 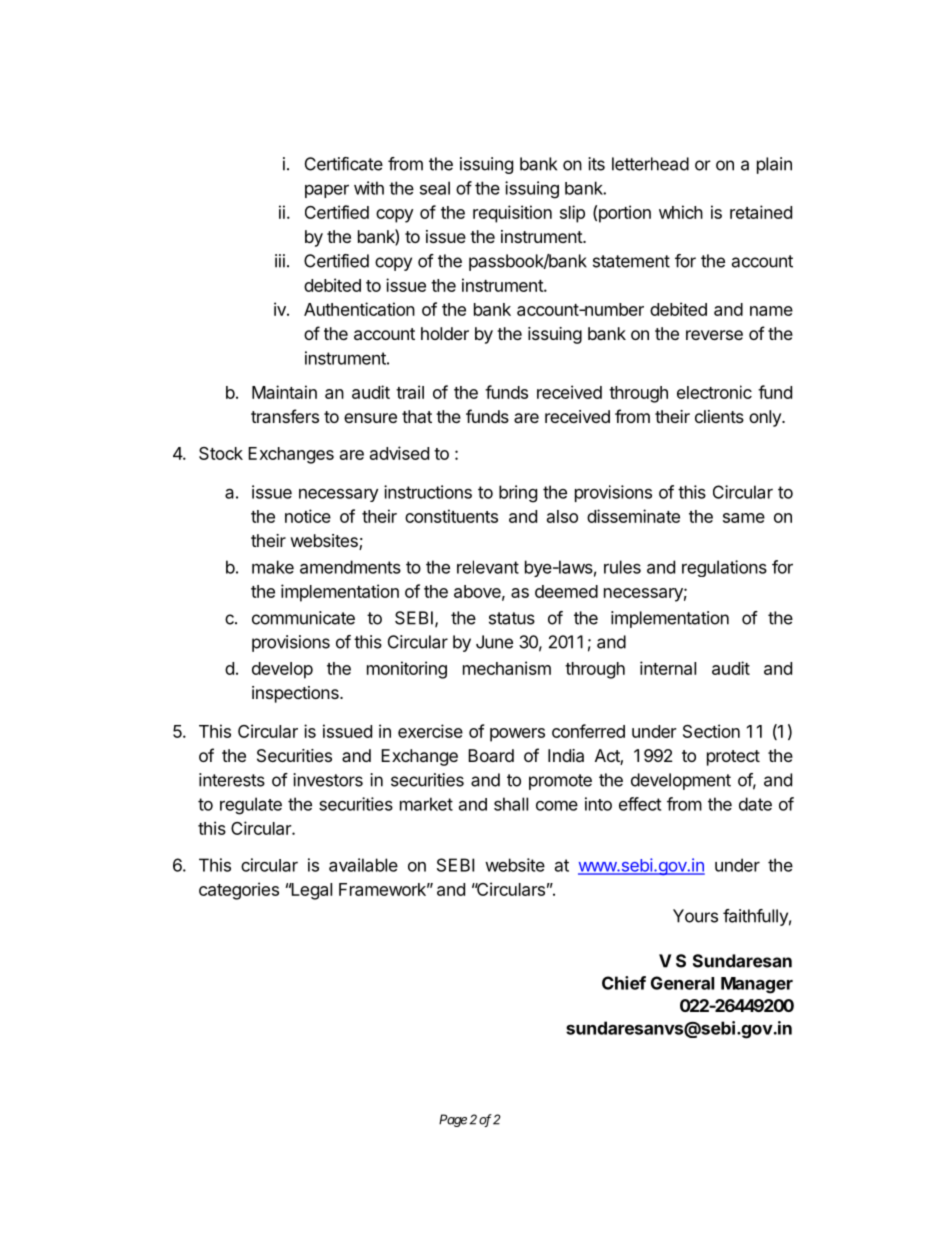 What do you see at coordinates (327, 191) in the image?
I see `paper` at bounding box center [327, 191].
